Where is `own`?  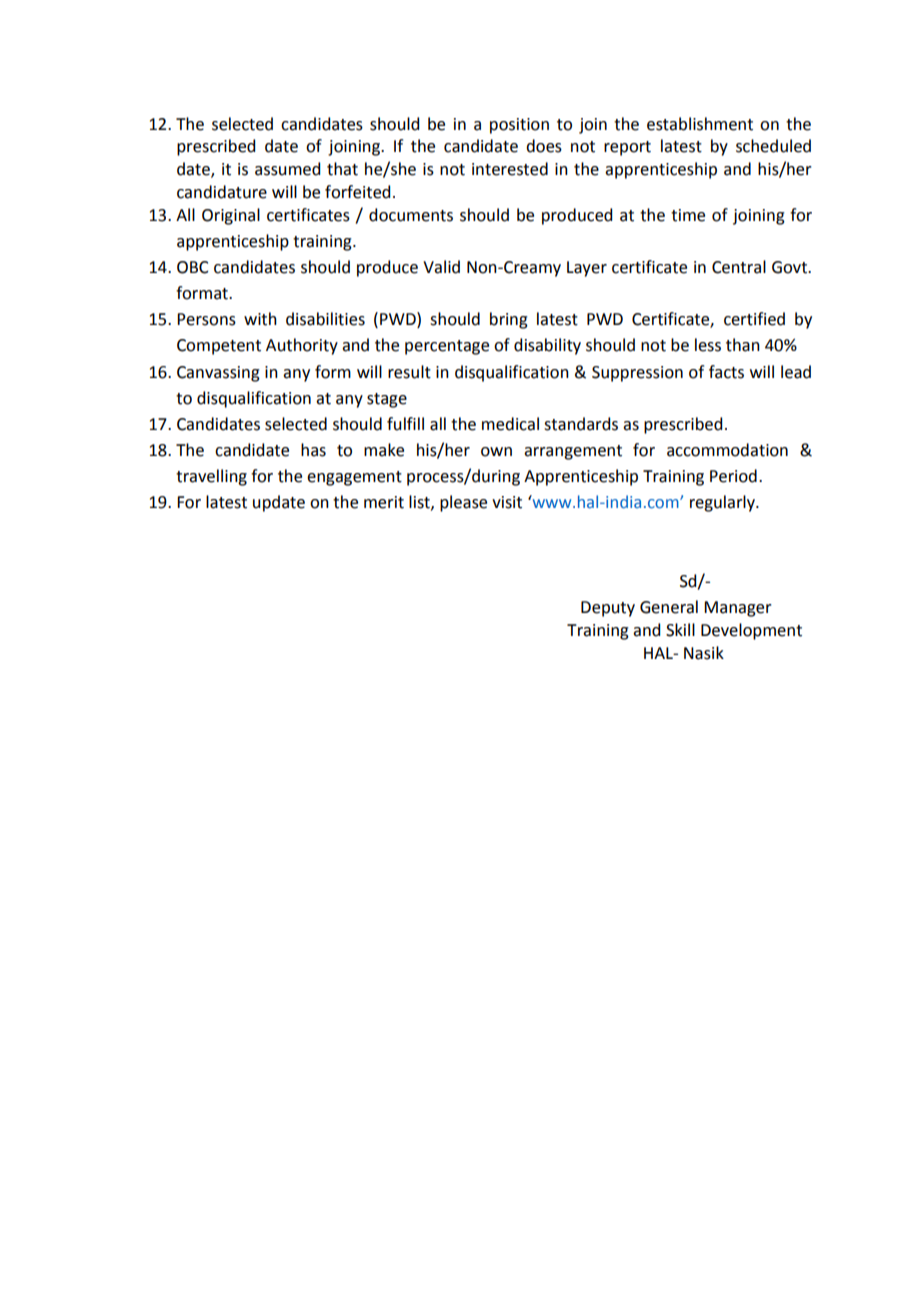
own is located at coordinates (496, 452).
